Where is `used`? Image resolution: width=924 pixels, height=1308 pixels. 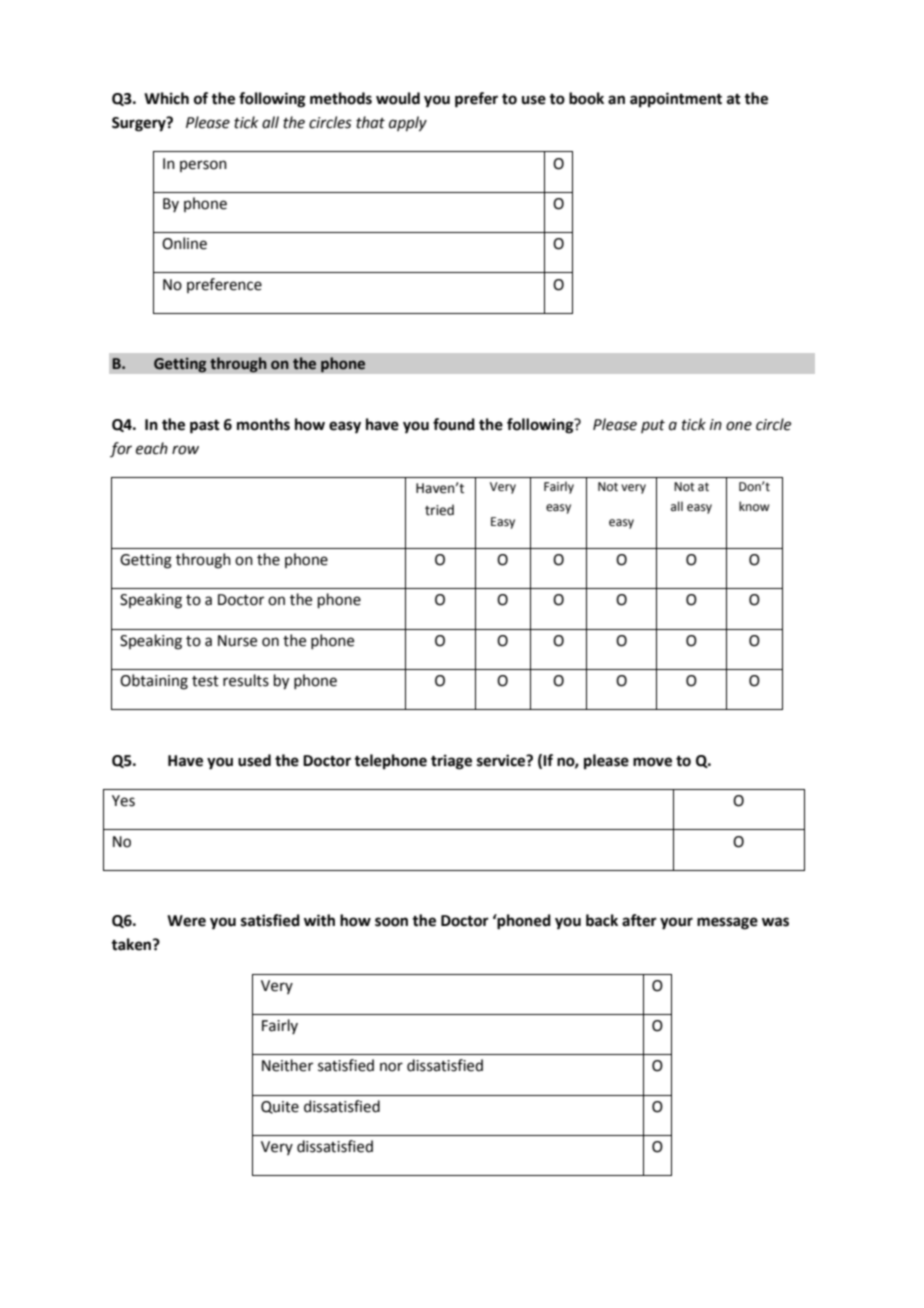 used is located at coordinates (254, 760).
